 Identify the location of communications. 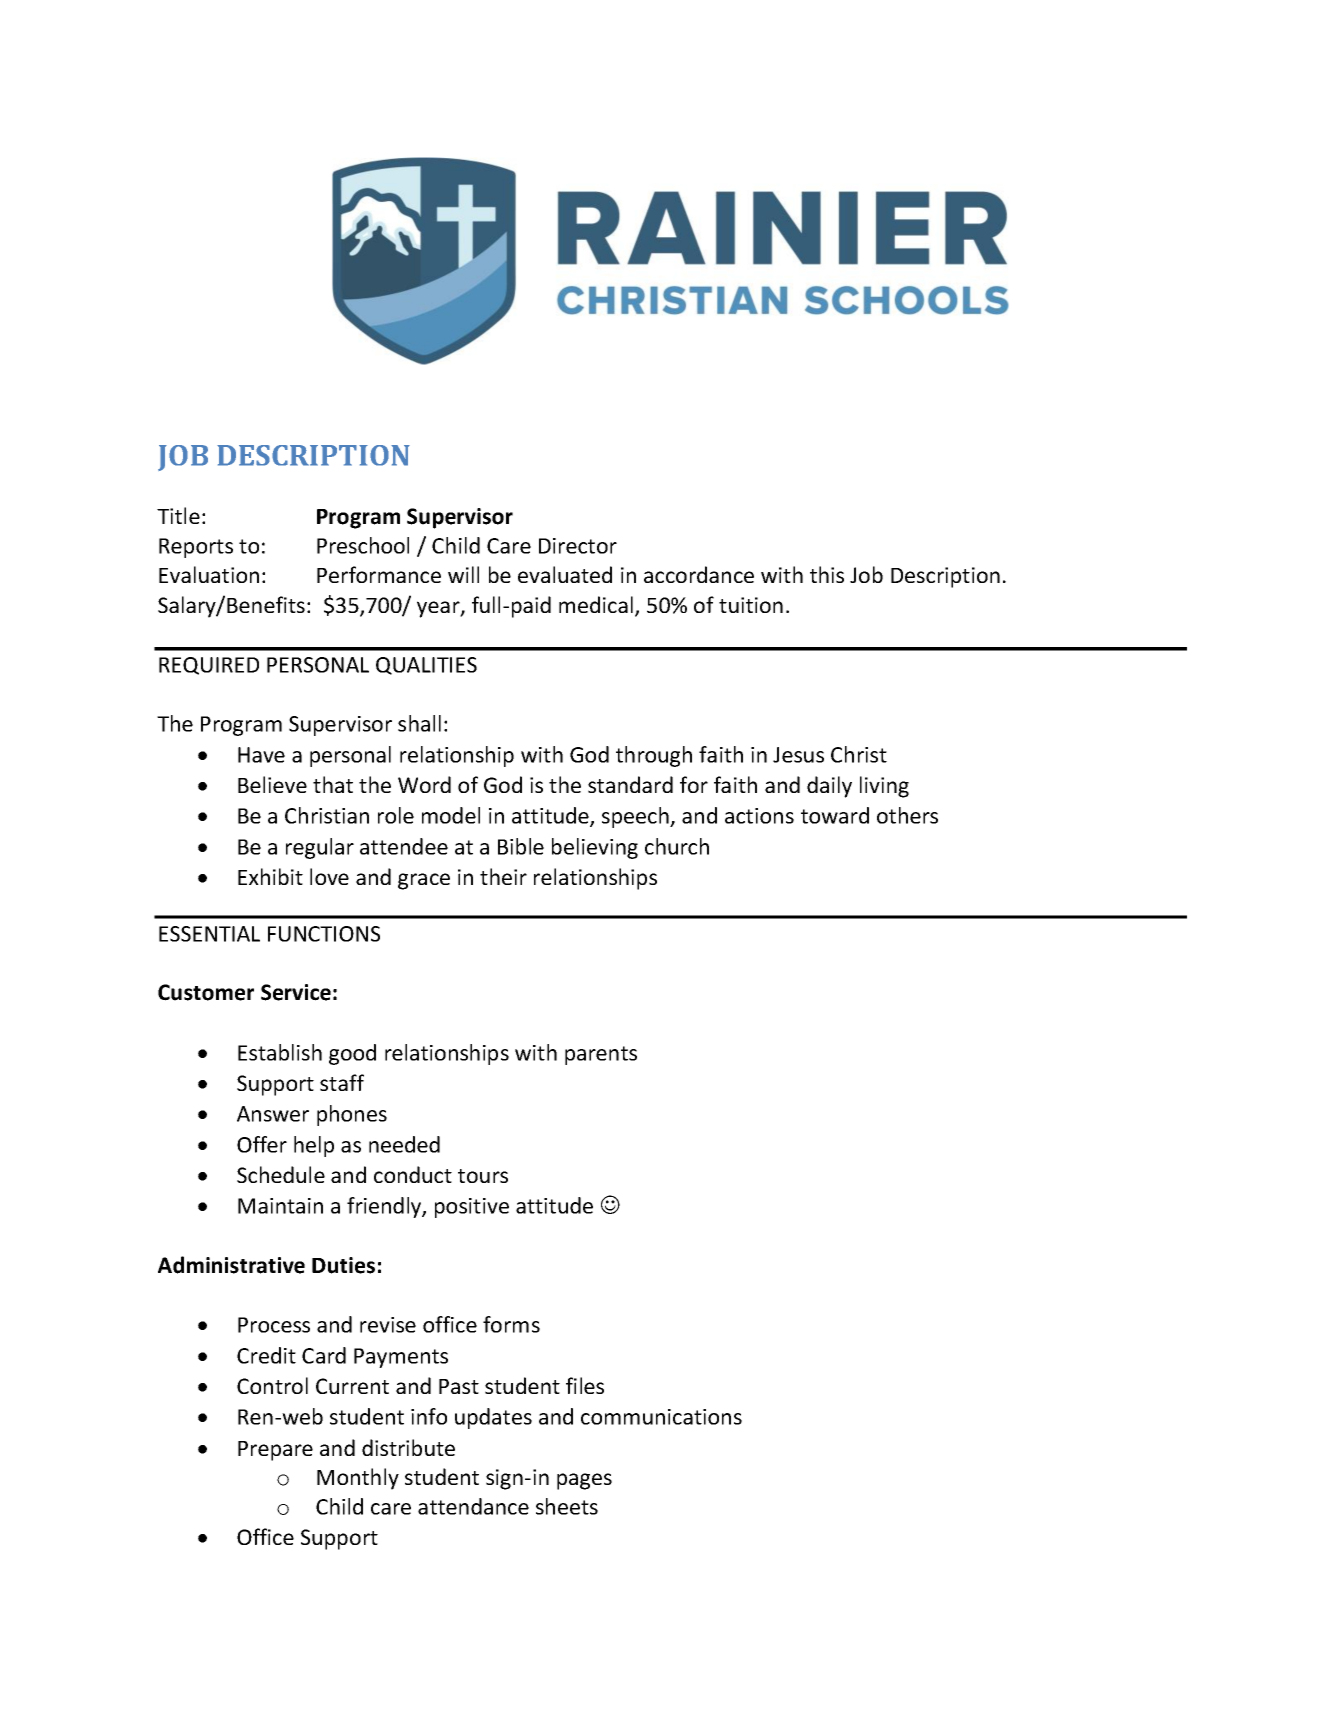
(661, 1417).
